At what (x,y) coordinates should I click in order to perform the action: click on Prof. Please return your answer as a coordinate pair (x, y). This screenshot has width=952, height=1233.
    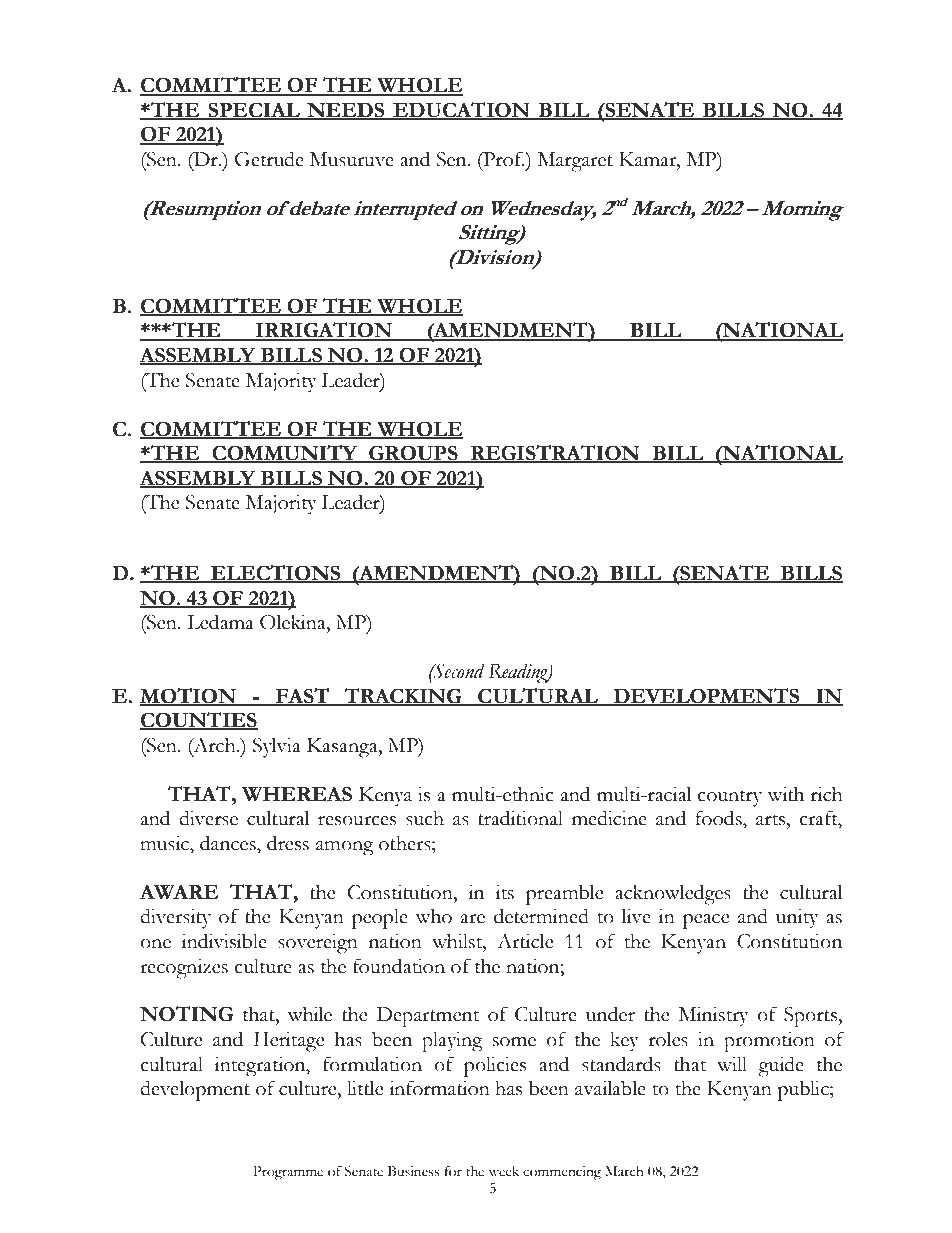
    Looking at the image, I should click on (502, 160).
